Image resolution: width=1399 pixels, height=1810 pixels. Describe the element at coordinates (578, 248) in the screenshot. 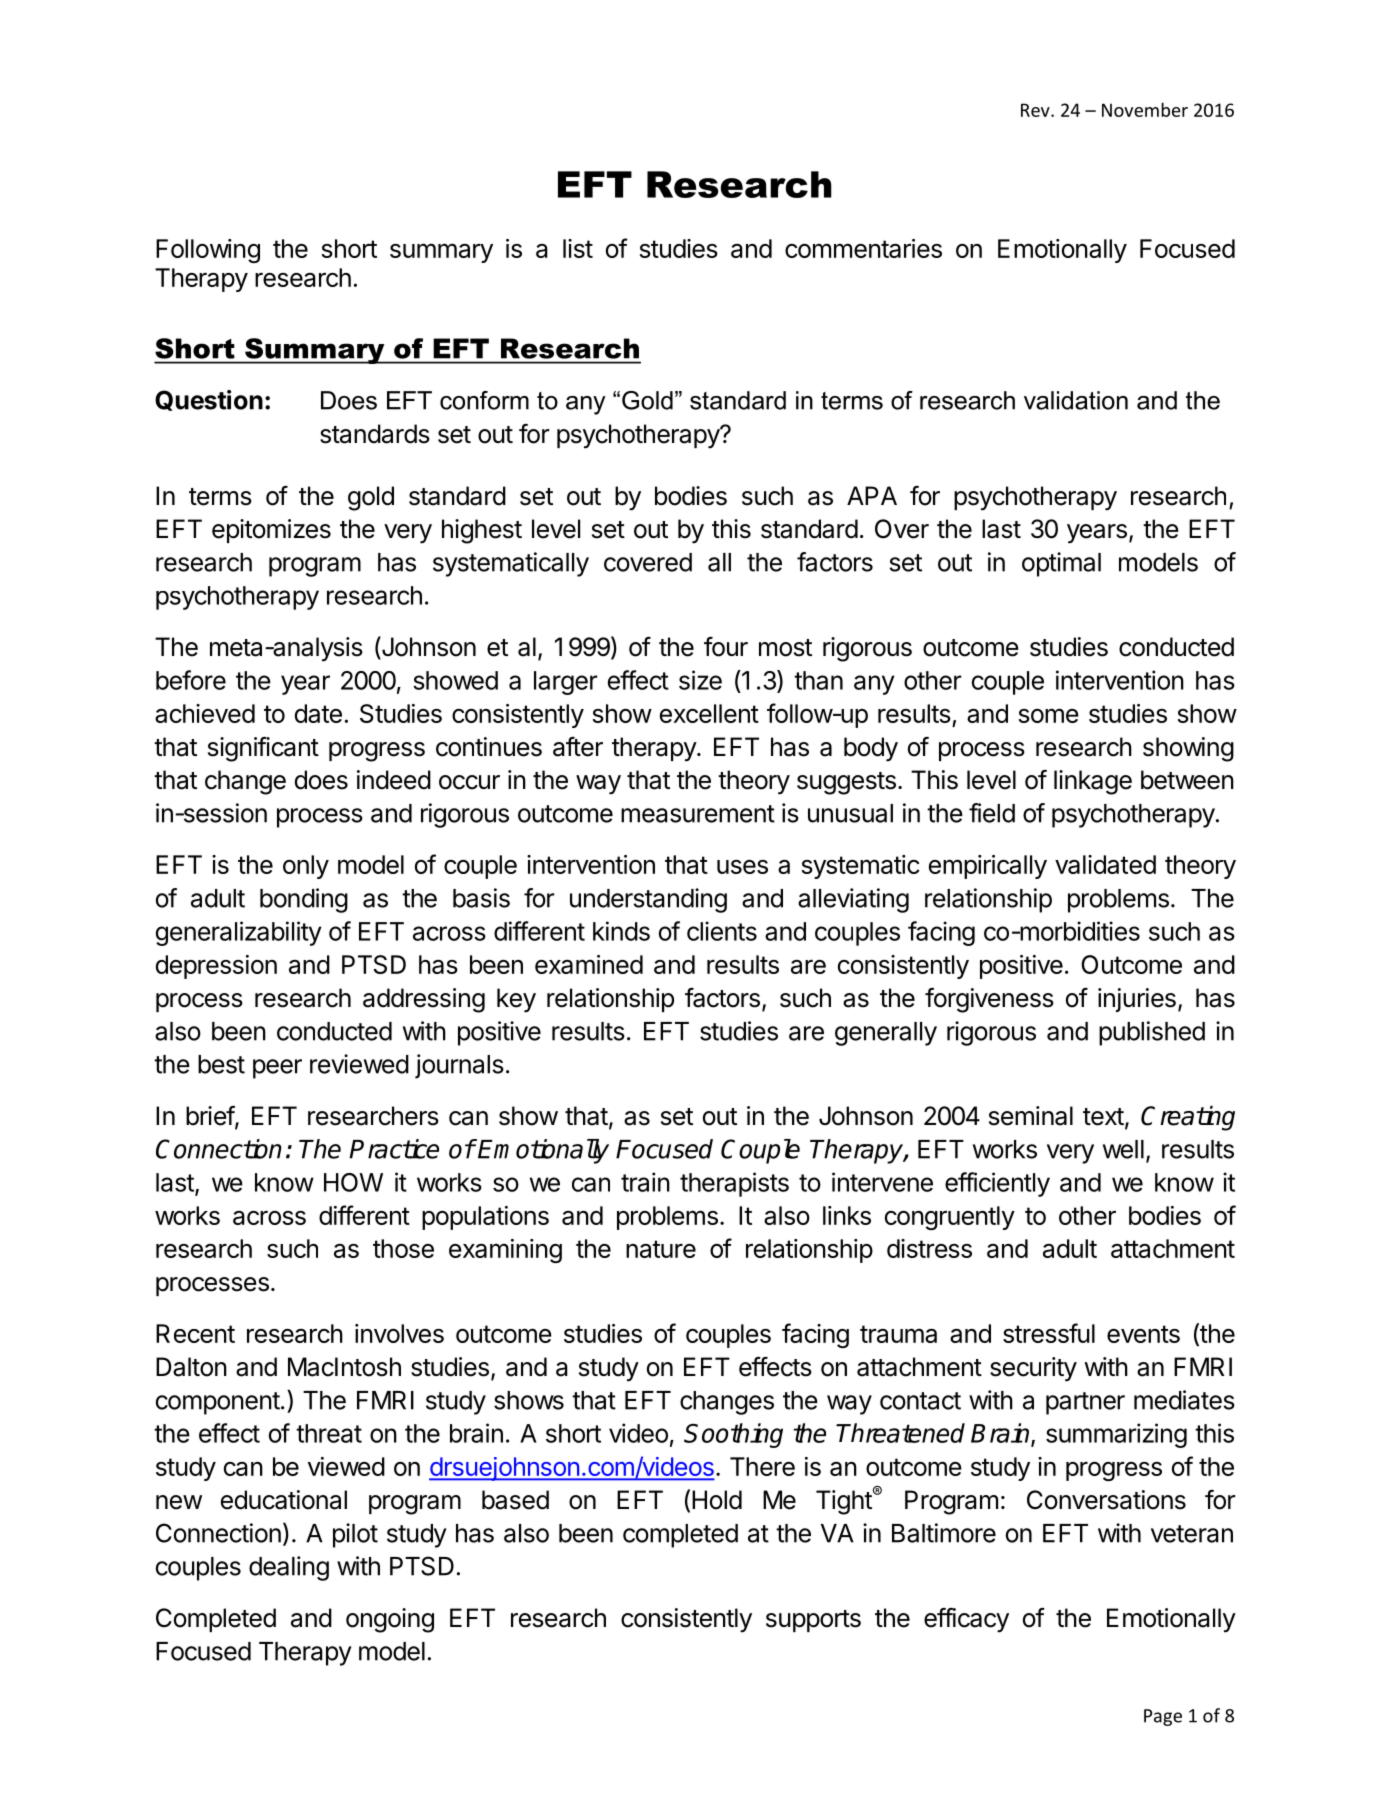

I see `list` at that location.
